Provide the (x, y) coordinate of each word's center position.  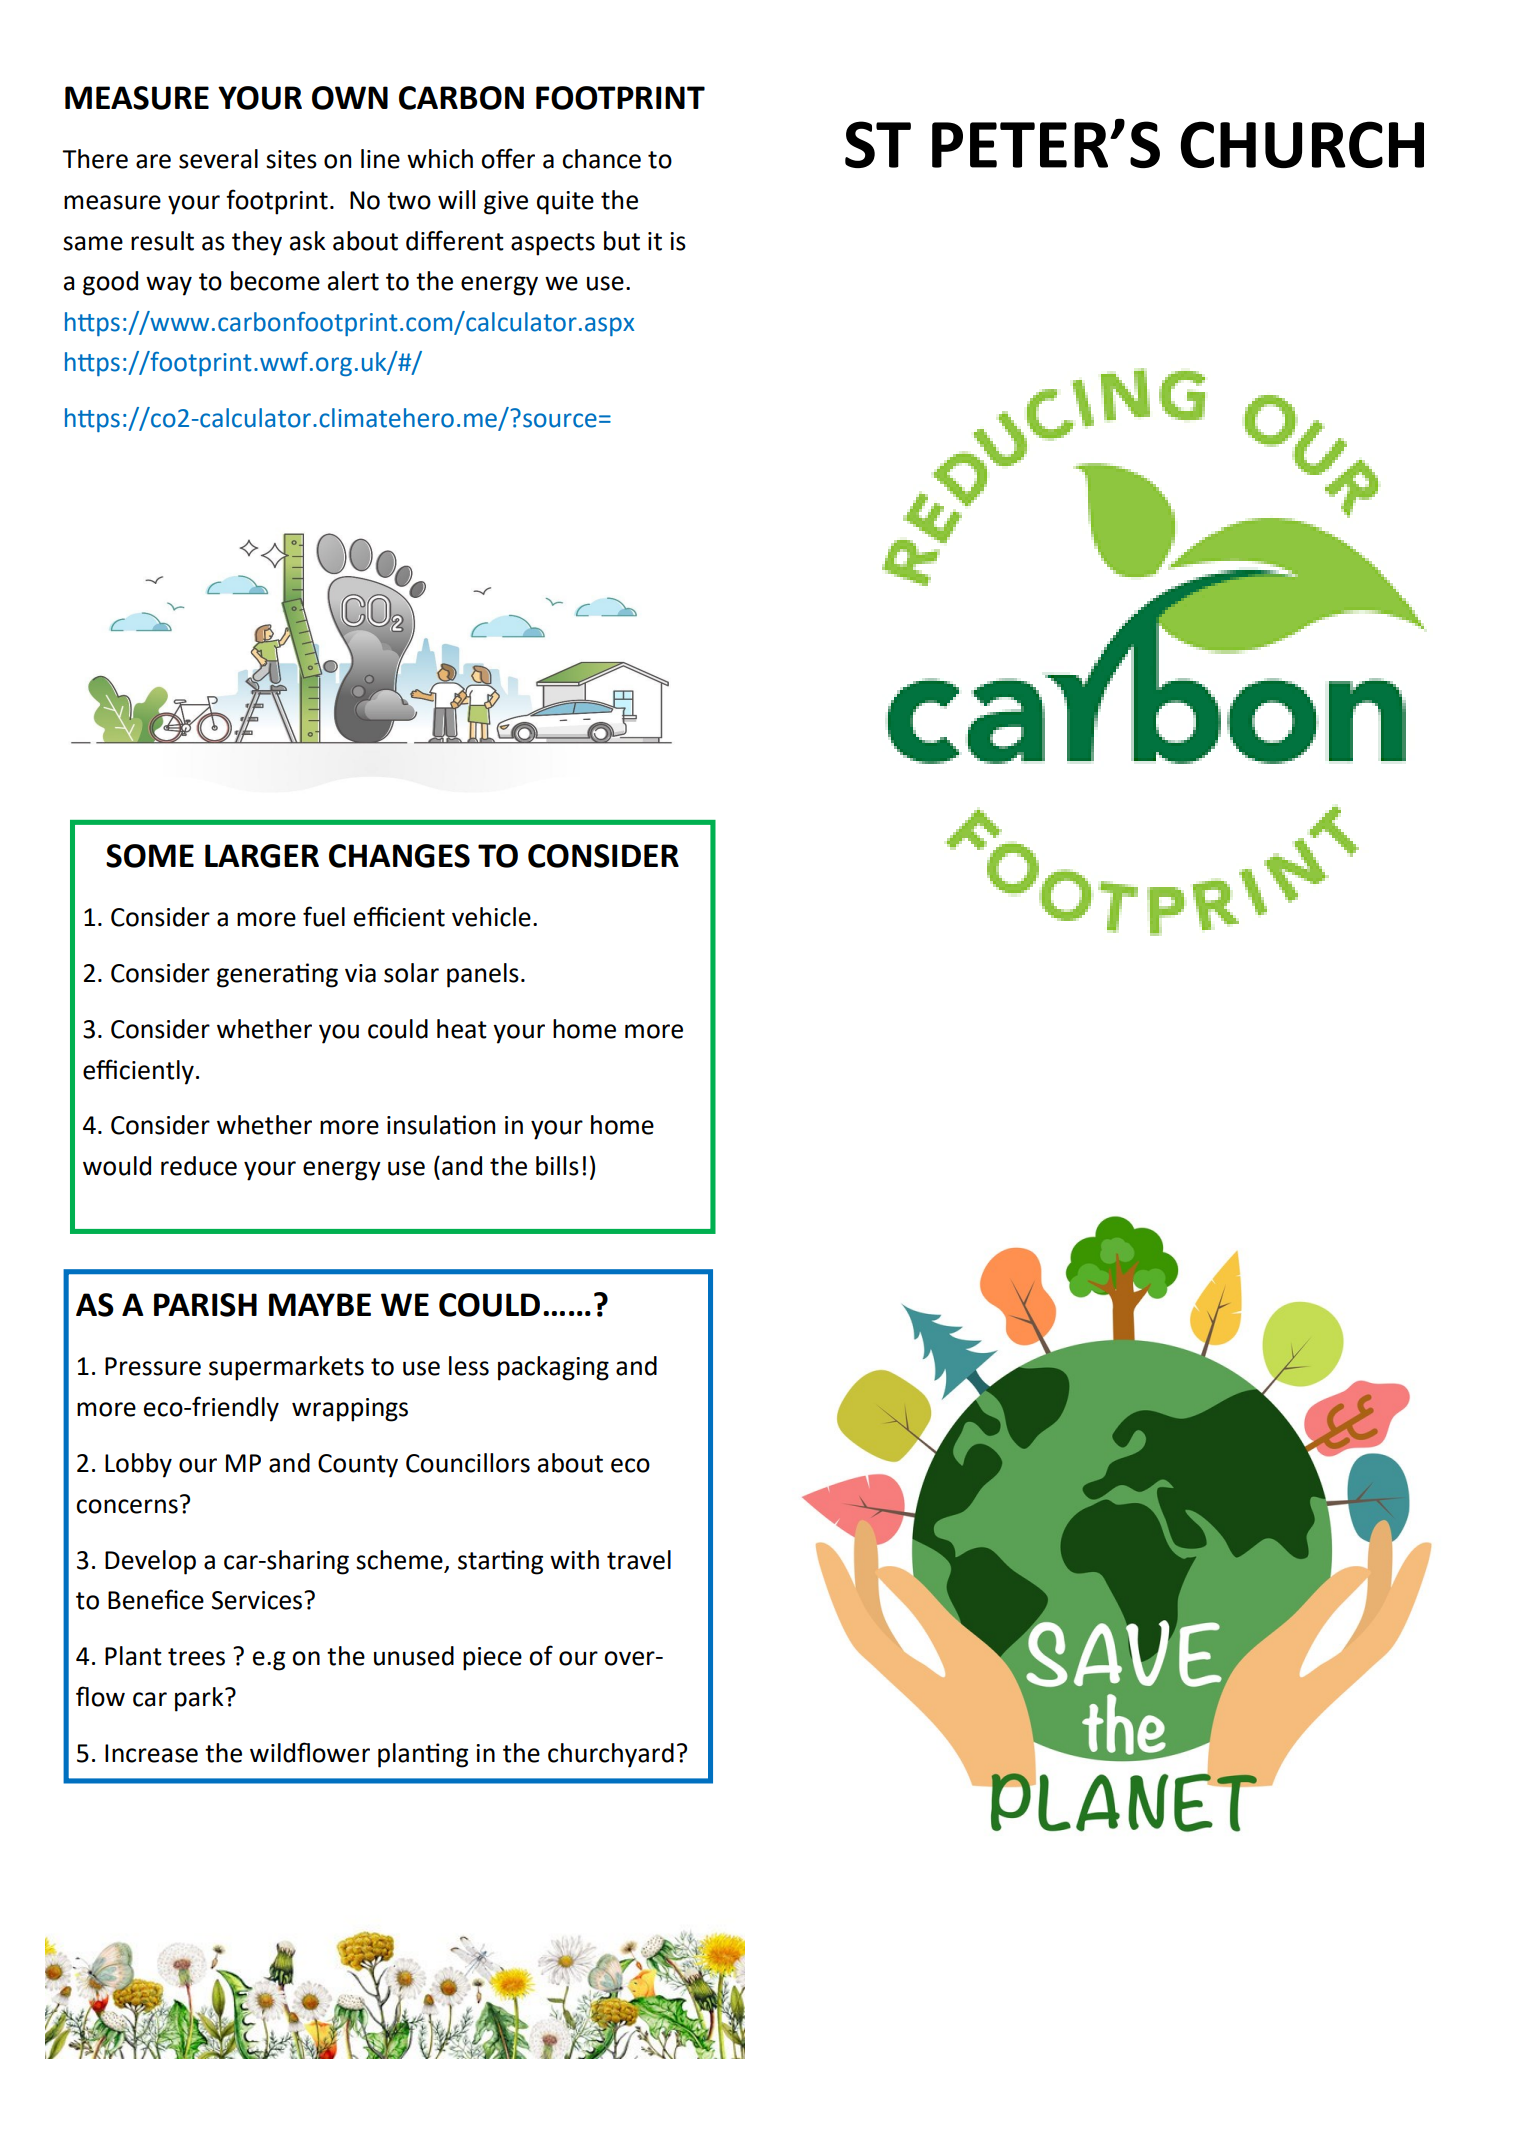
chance (601, 159)
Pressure (153, 1366)
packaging (553, 1368)
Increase (151, 1753)
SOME (150, 856)
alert (353, 281)
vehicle (491, 917)
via (360, 973)
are (153, 161)
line (380, 159)
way (169, 286)
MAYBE (320, 1304)
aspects (553, 244)
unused (414, 1656)
